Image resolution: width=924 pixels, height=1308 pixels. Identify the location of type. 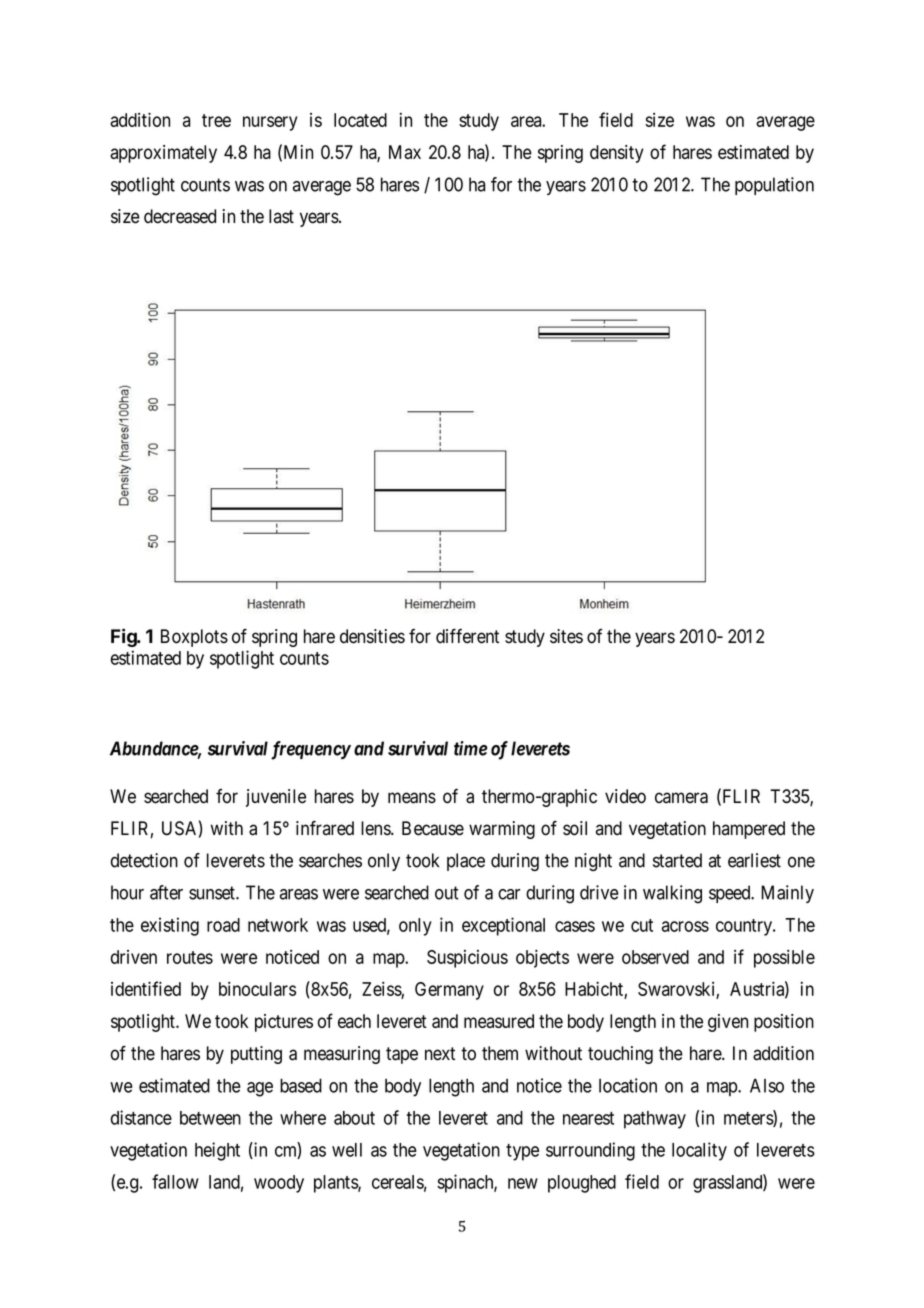
(522, 1152).
